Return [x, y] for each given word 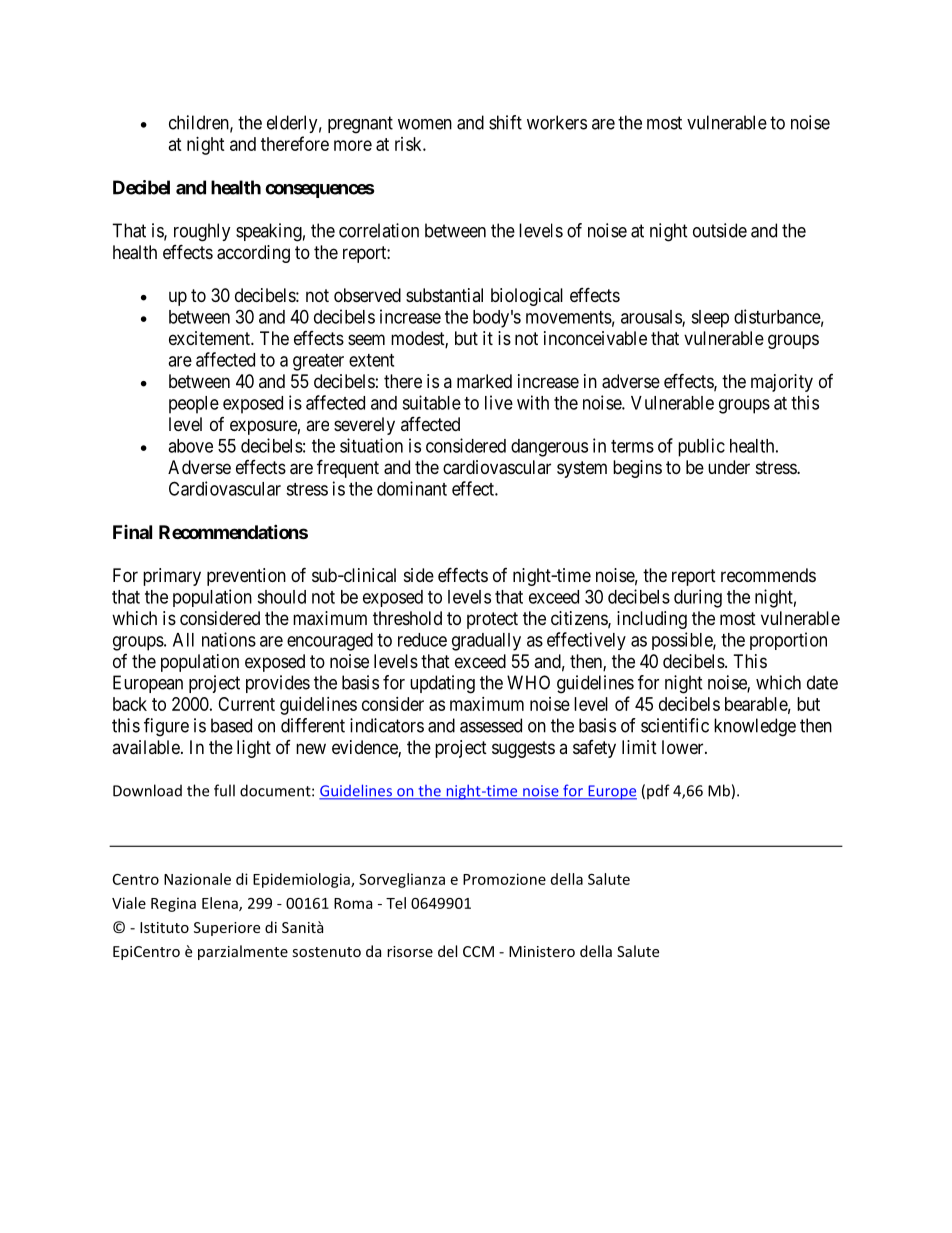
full [224, 790]
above [190, 446]
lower [684, 747]
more [353, 145]
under [729, 467]
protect [492, 620]
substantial [444, 295]
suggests [523, 749]
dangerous [549, 448]
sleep [710, 319]
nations [229, 639]
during [698, 598]
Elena [221, 904]
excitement [210, 338]
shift [505, 122]
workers [557, 122]
